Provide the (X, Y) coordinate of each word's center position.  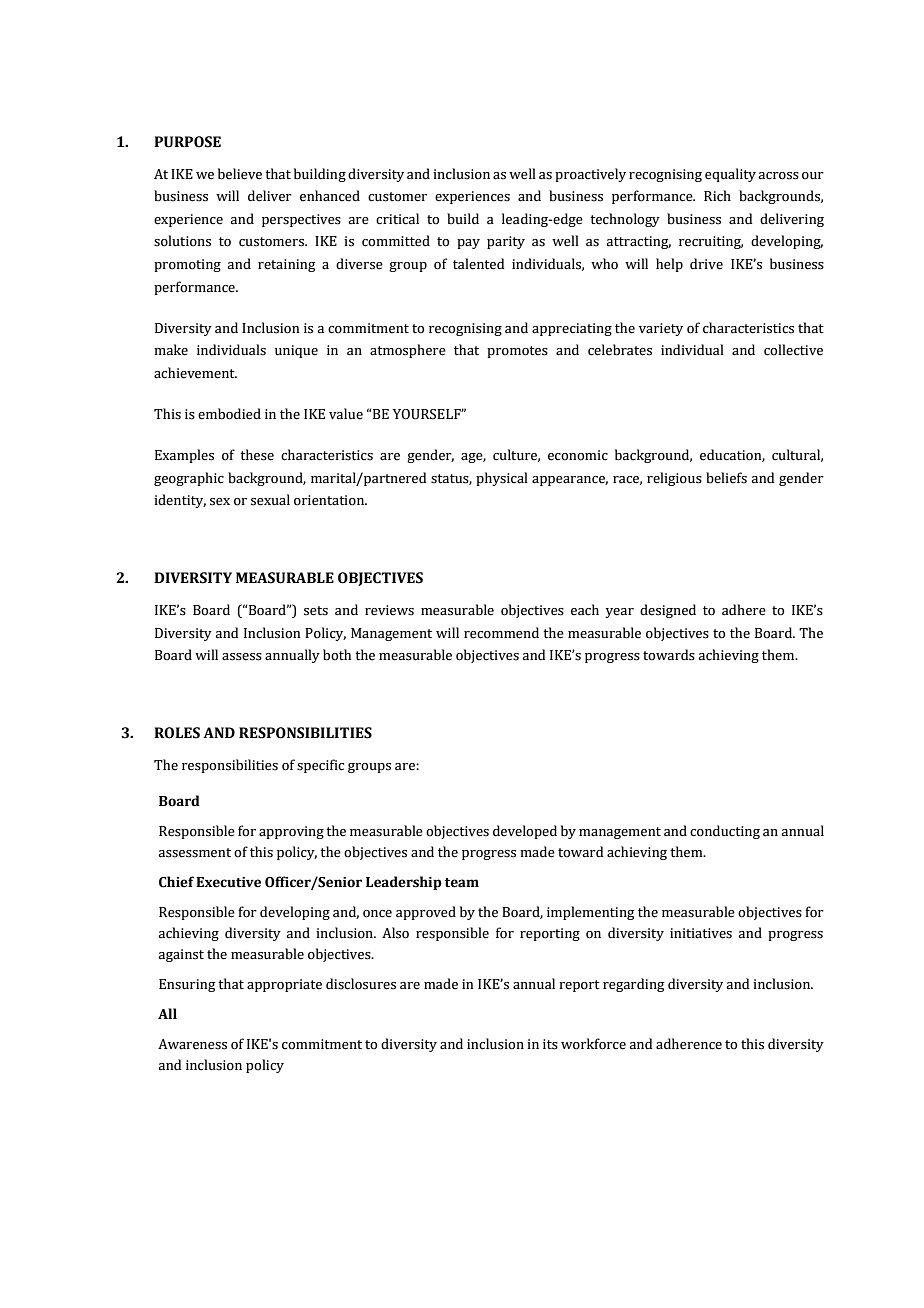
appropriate (284, 985)
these (257, 455)
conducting (725, 832)
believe (240, 174)
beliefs (726, 478)
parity (506, 242)
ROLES (177, 733)
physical (502, 479)
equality (730, 175)
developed (525, 832)
